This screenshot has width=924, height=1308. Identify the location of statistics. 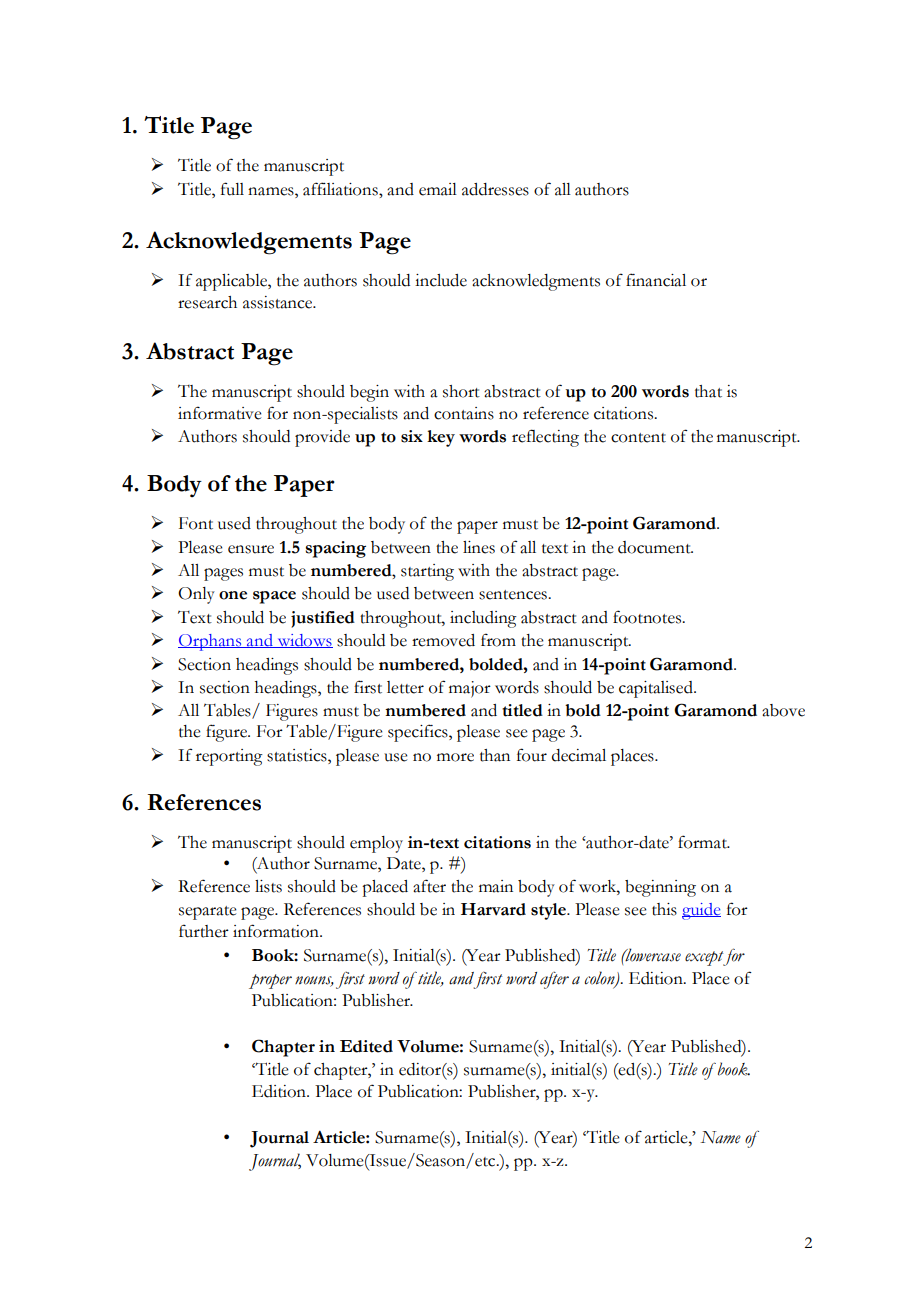
(298, 755).
